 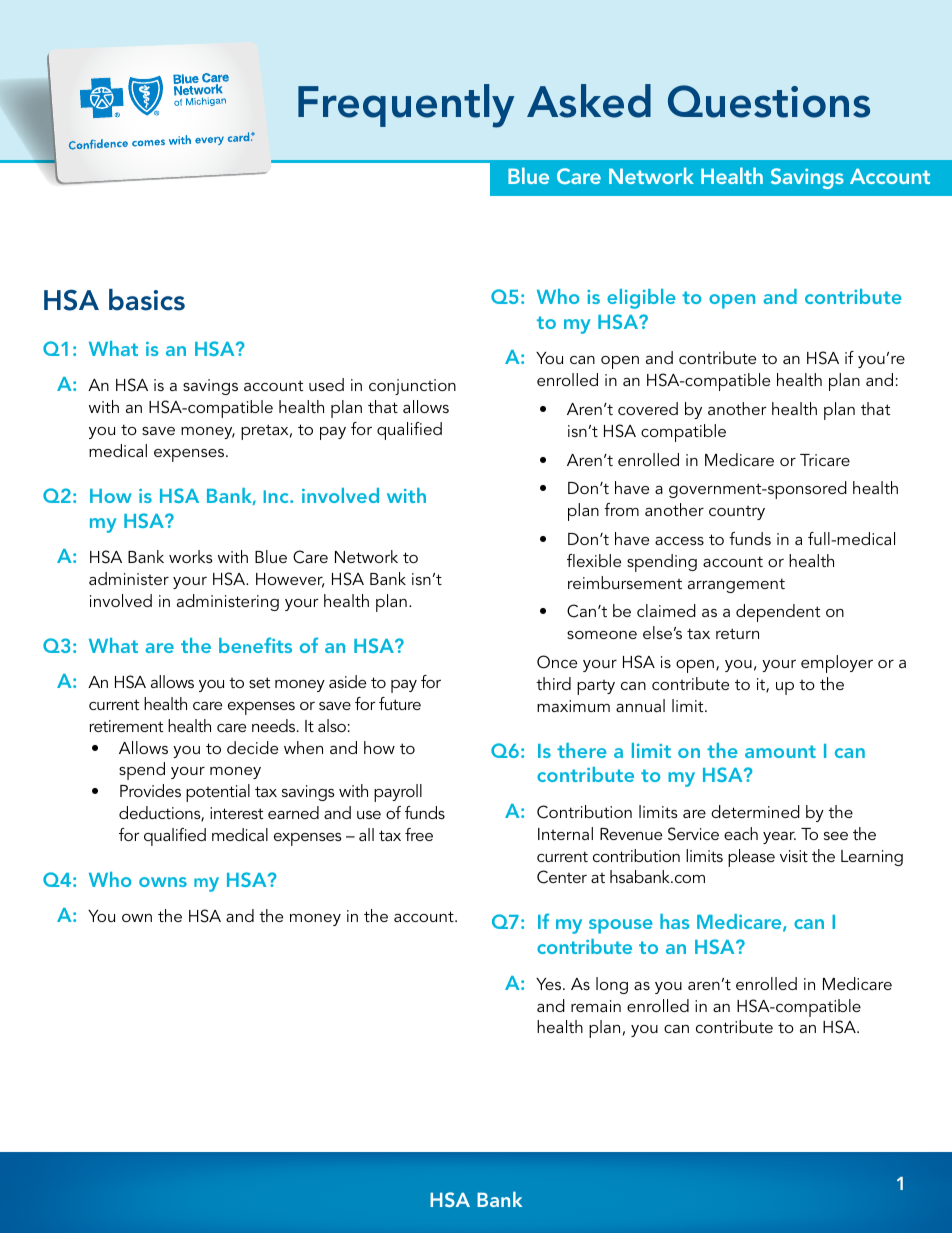 I want to click on arrangement, so click(x=736, y=585).
